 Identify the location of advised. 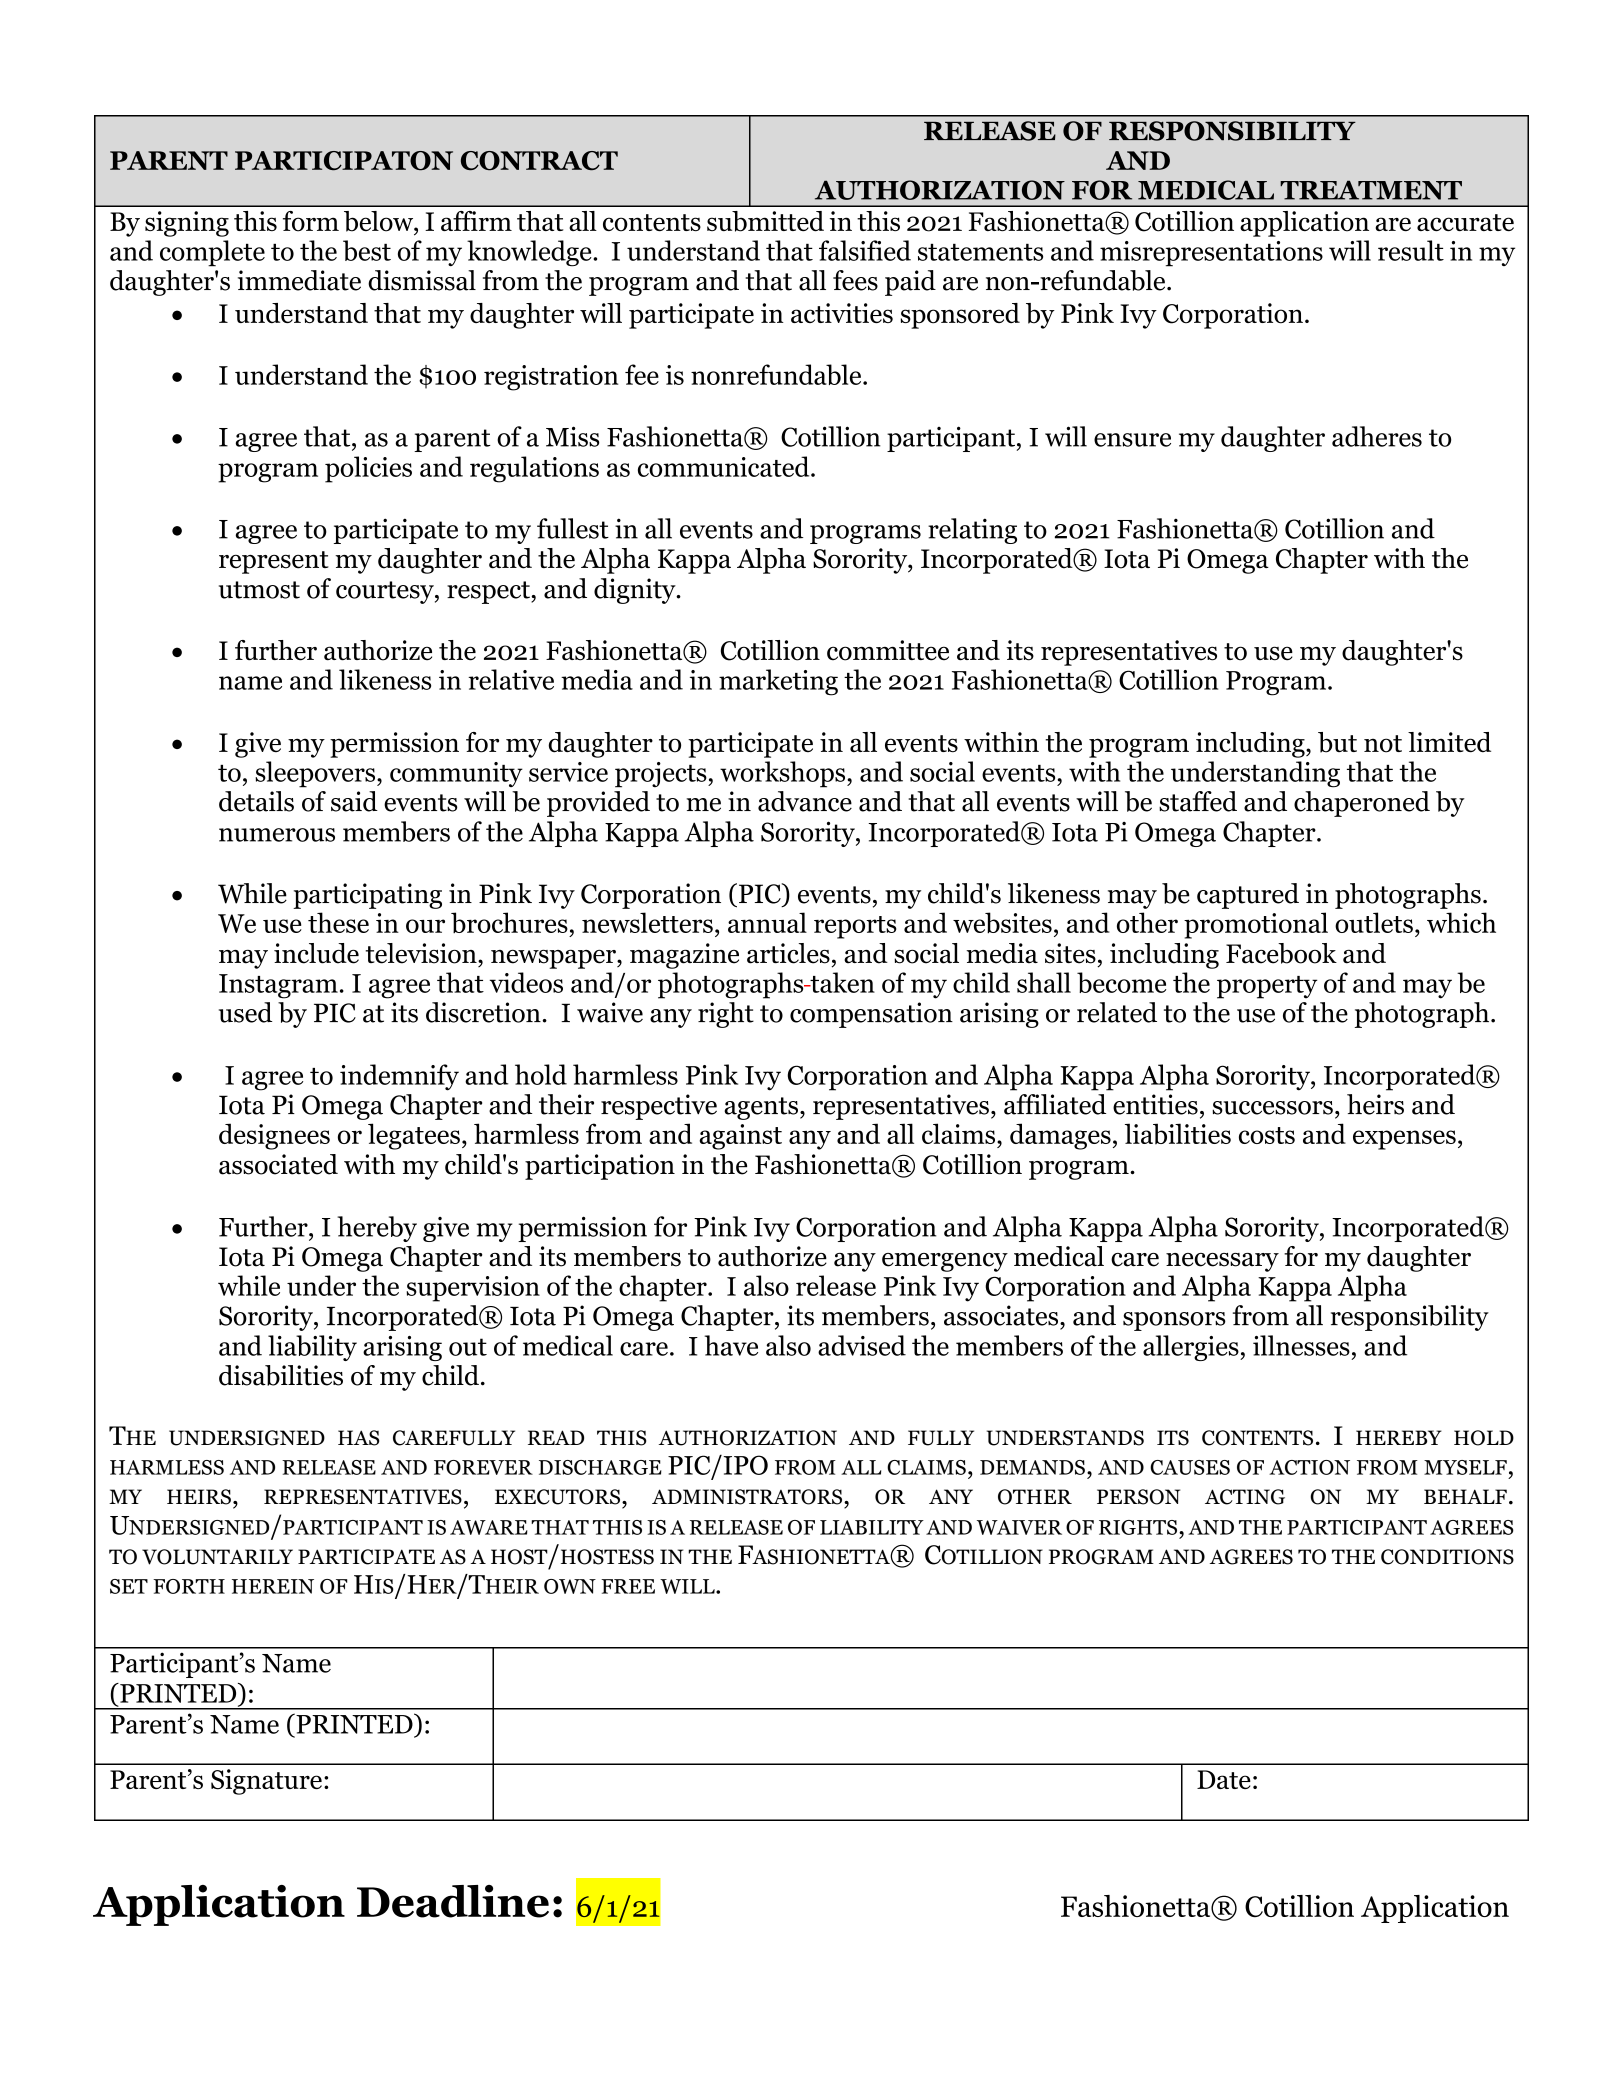
(862, 1345).
